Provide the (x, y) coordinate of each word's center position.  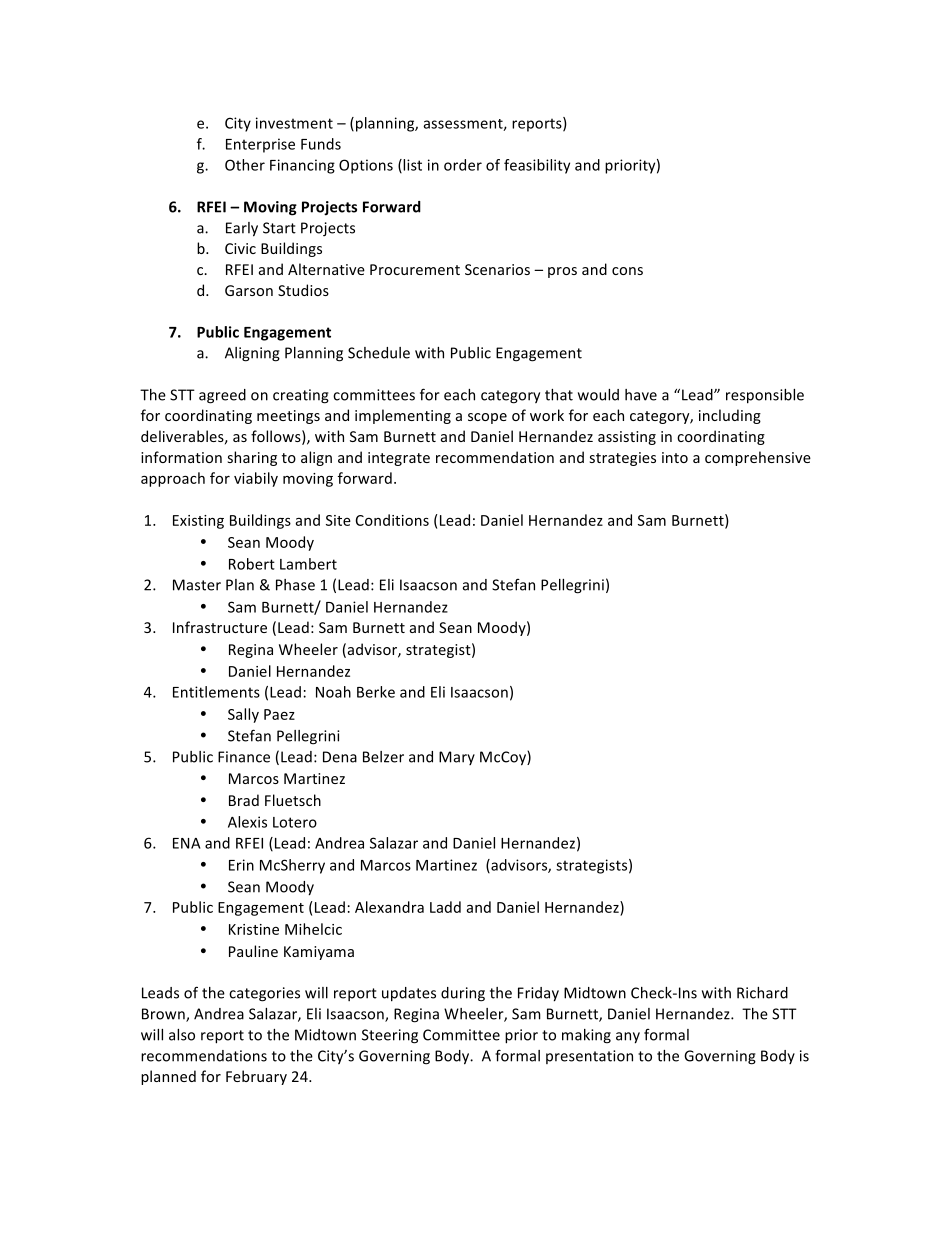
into (675, 457)
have (641, 395)
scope (487, 418)
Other (245, 165)
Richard (762, 993)
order (463, 165)
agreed (222, 396)
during (463, 994)
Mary (457, 758)
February (256, 1077)
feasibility (537, 166)
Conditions (392, 520)
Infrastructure (220, 627)
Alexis (247, 822)
